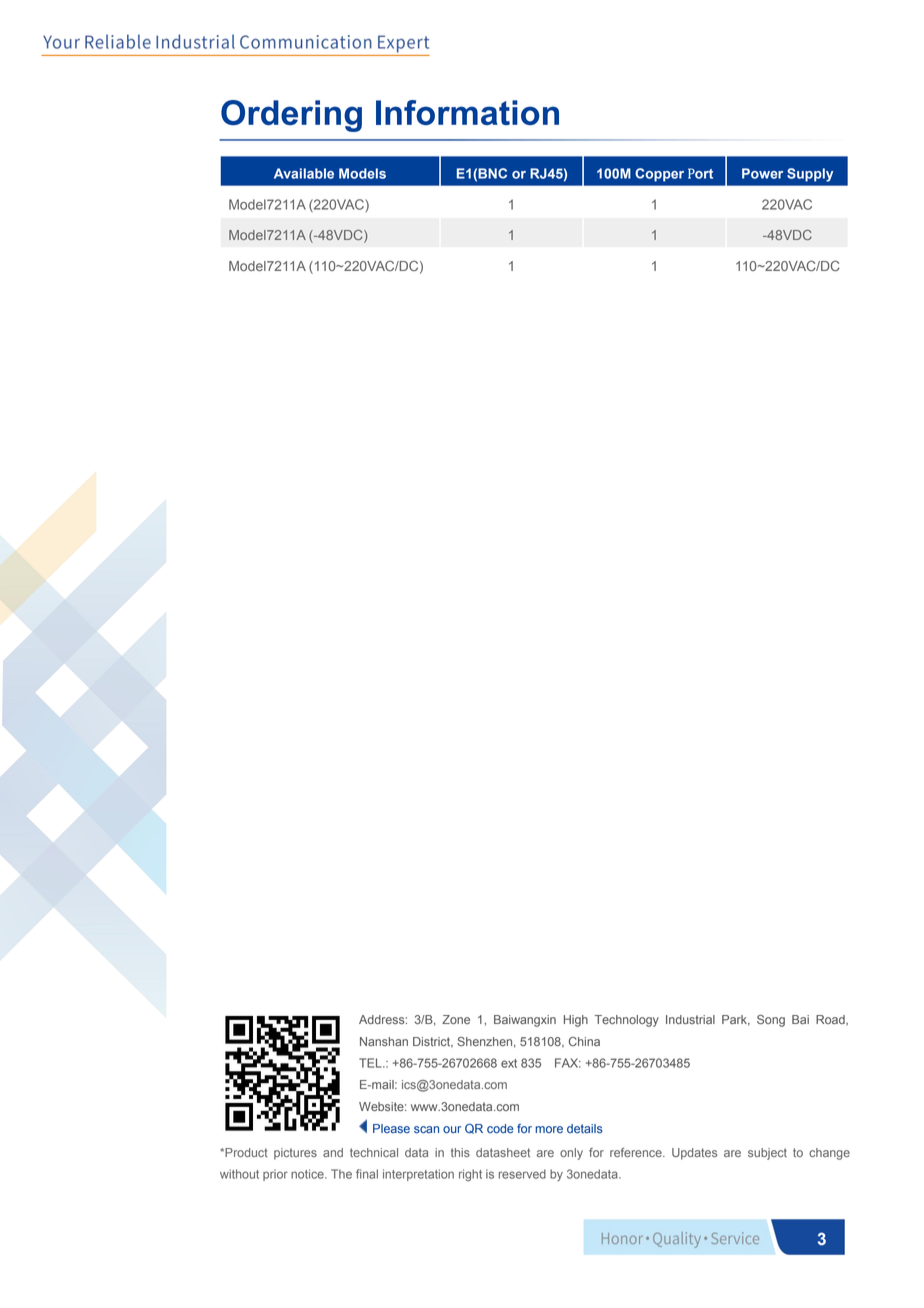  I want to click on Information, so click(467, 112).
